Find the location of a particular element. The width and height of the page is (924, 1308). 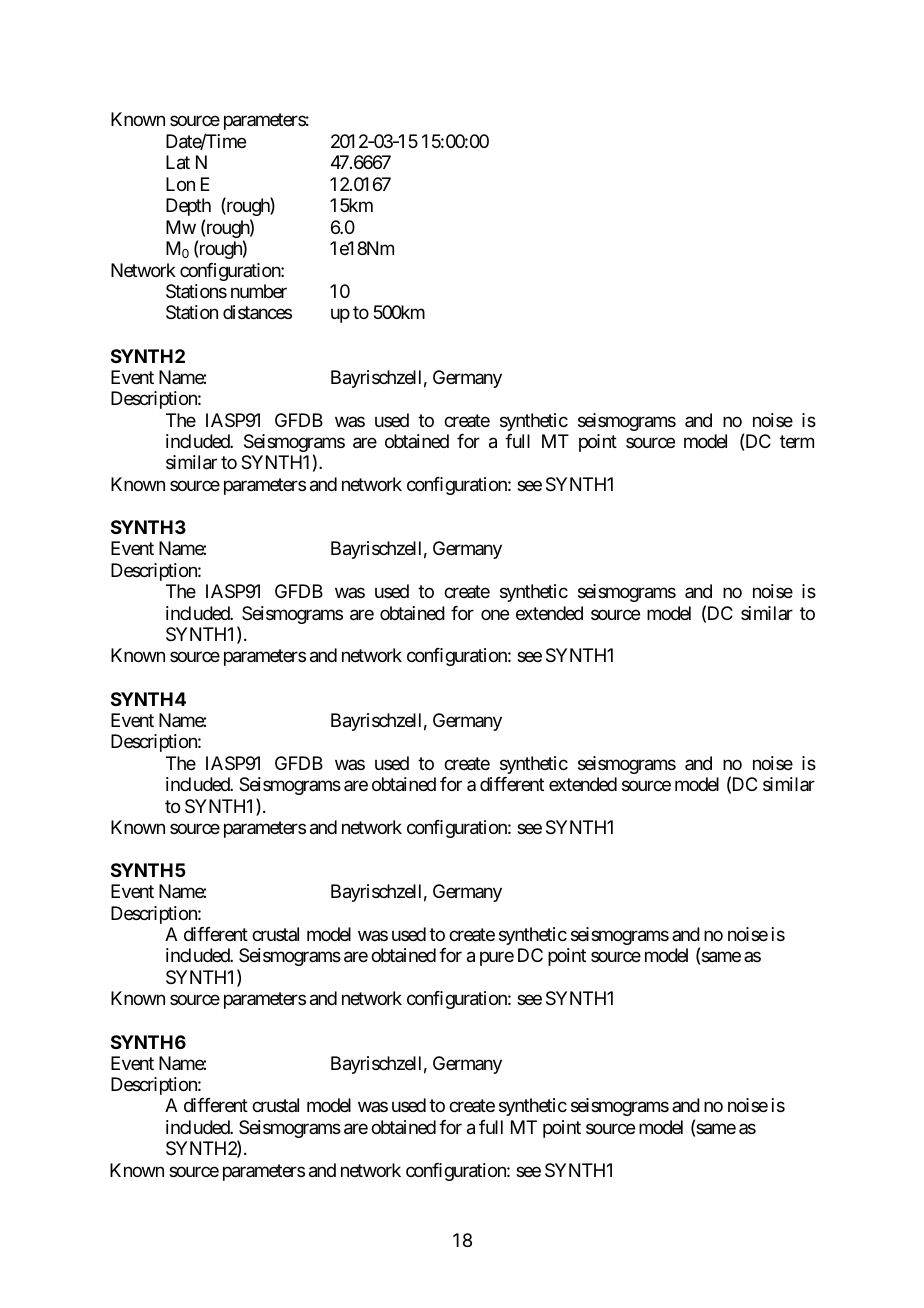

Lat is located at coordinates (178, 162).
